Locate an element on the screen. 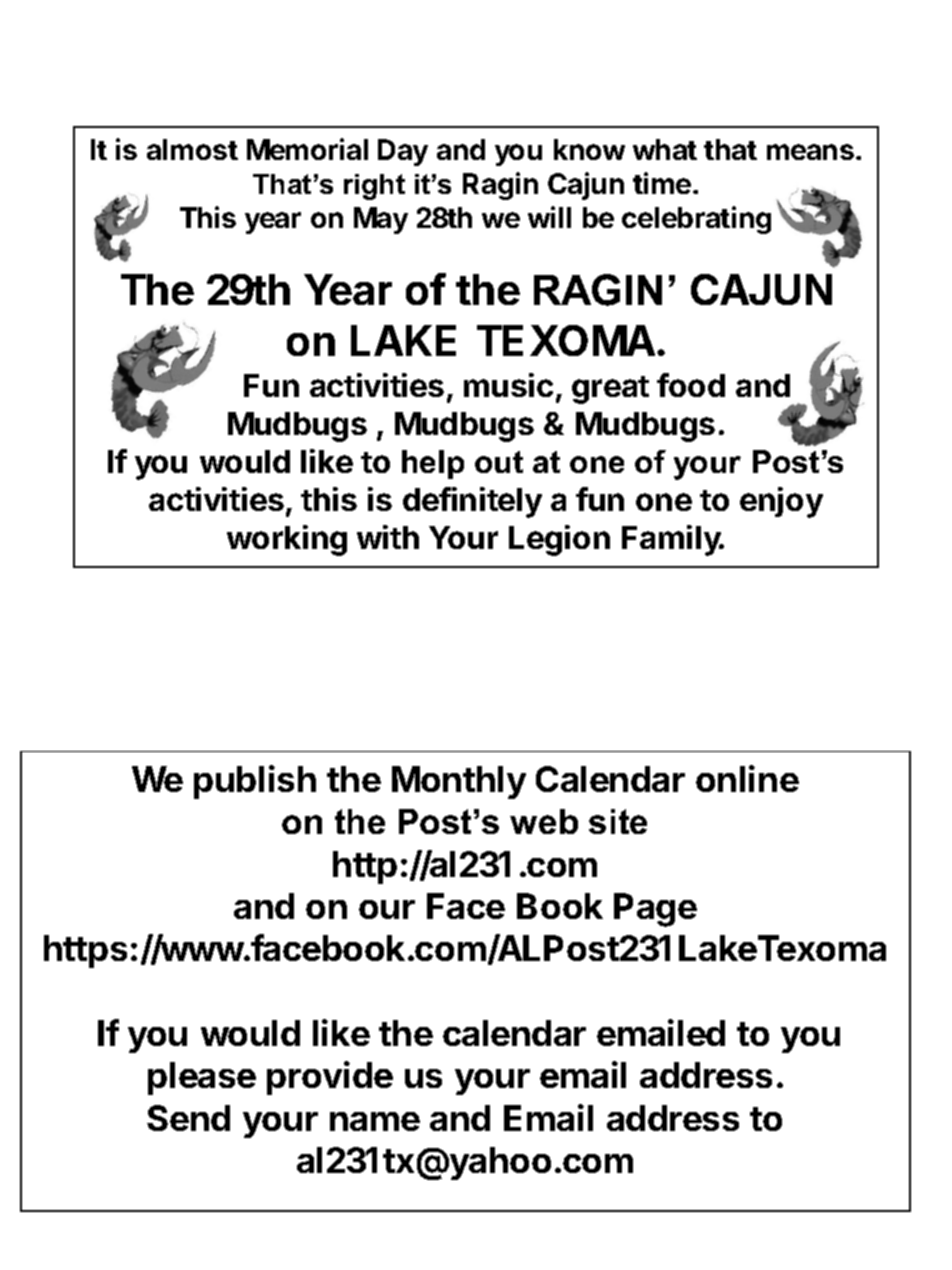 This screenshot has height=1270, width=952. working is located at coordinates (287, 540).
